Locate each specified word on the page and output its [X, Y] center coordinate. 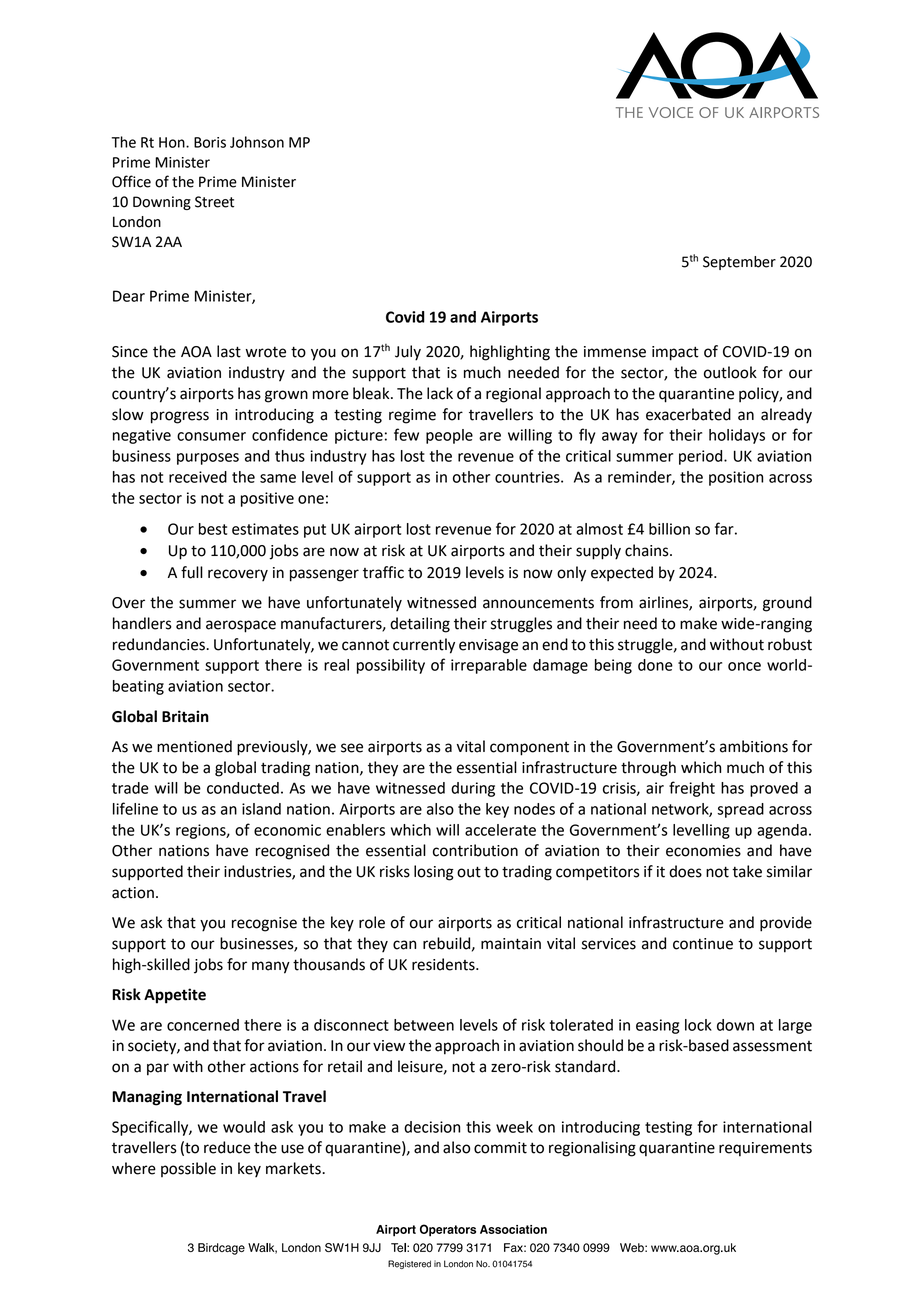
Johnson [257, 142]
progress [180, 417]
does [685, 871]
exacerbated [688, 414]
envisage [488, 646]
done [655, 665]
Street [214, 202]
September [739, 263]
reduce [227, 1147]
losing [434, 873]
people [449, 436]
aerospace [241, 626]
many [271, 967]
